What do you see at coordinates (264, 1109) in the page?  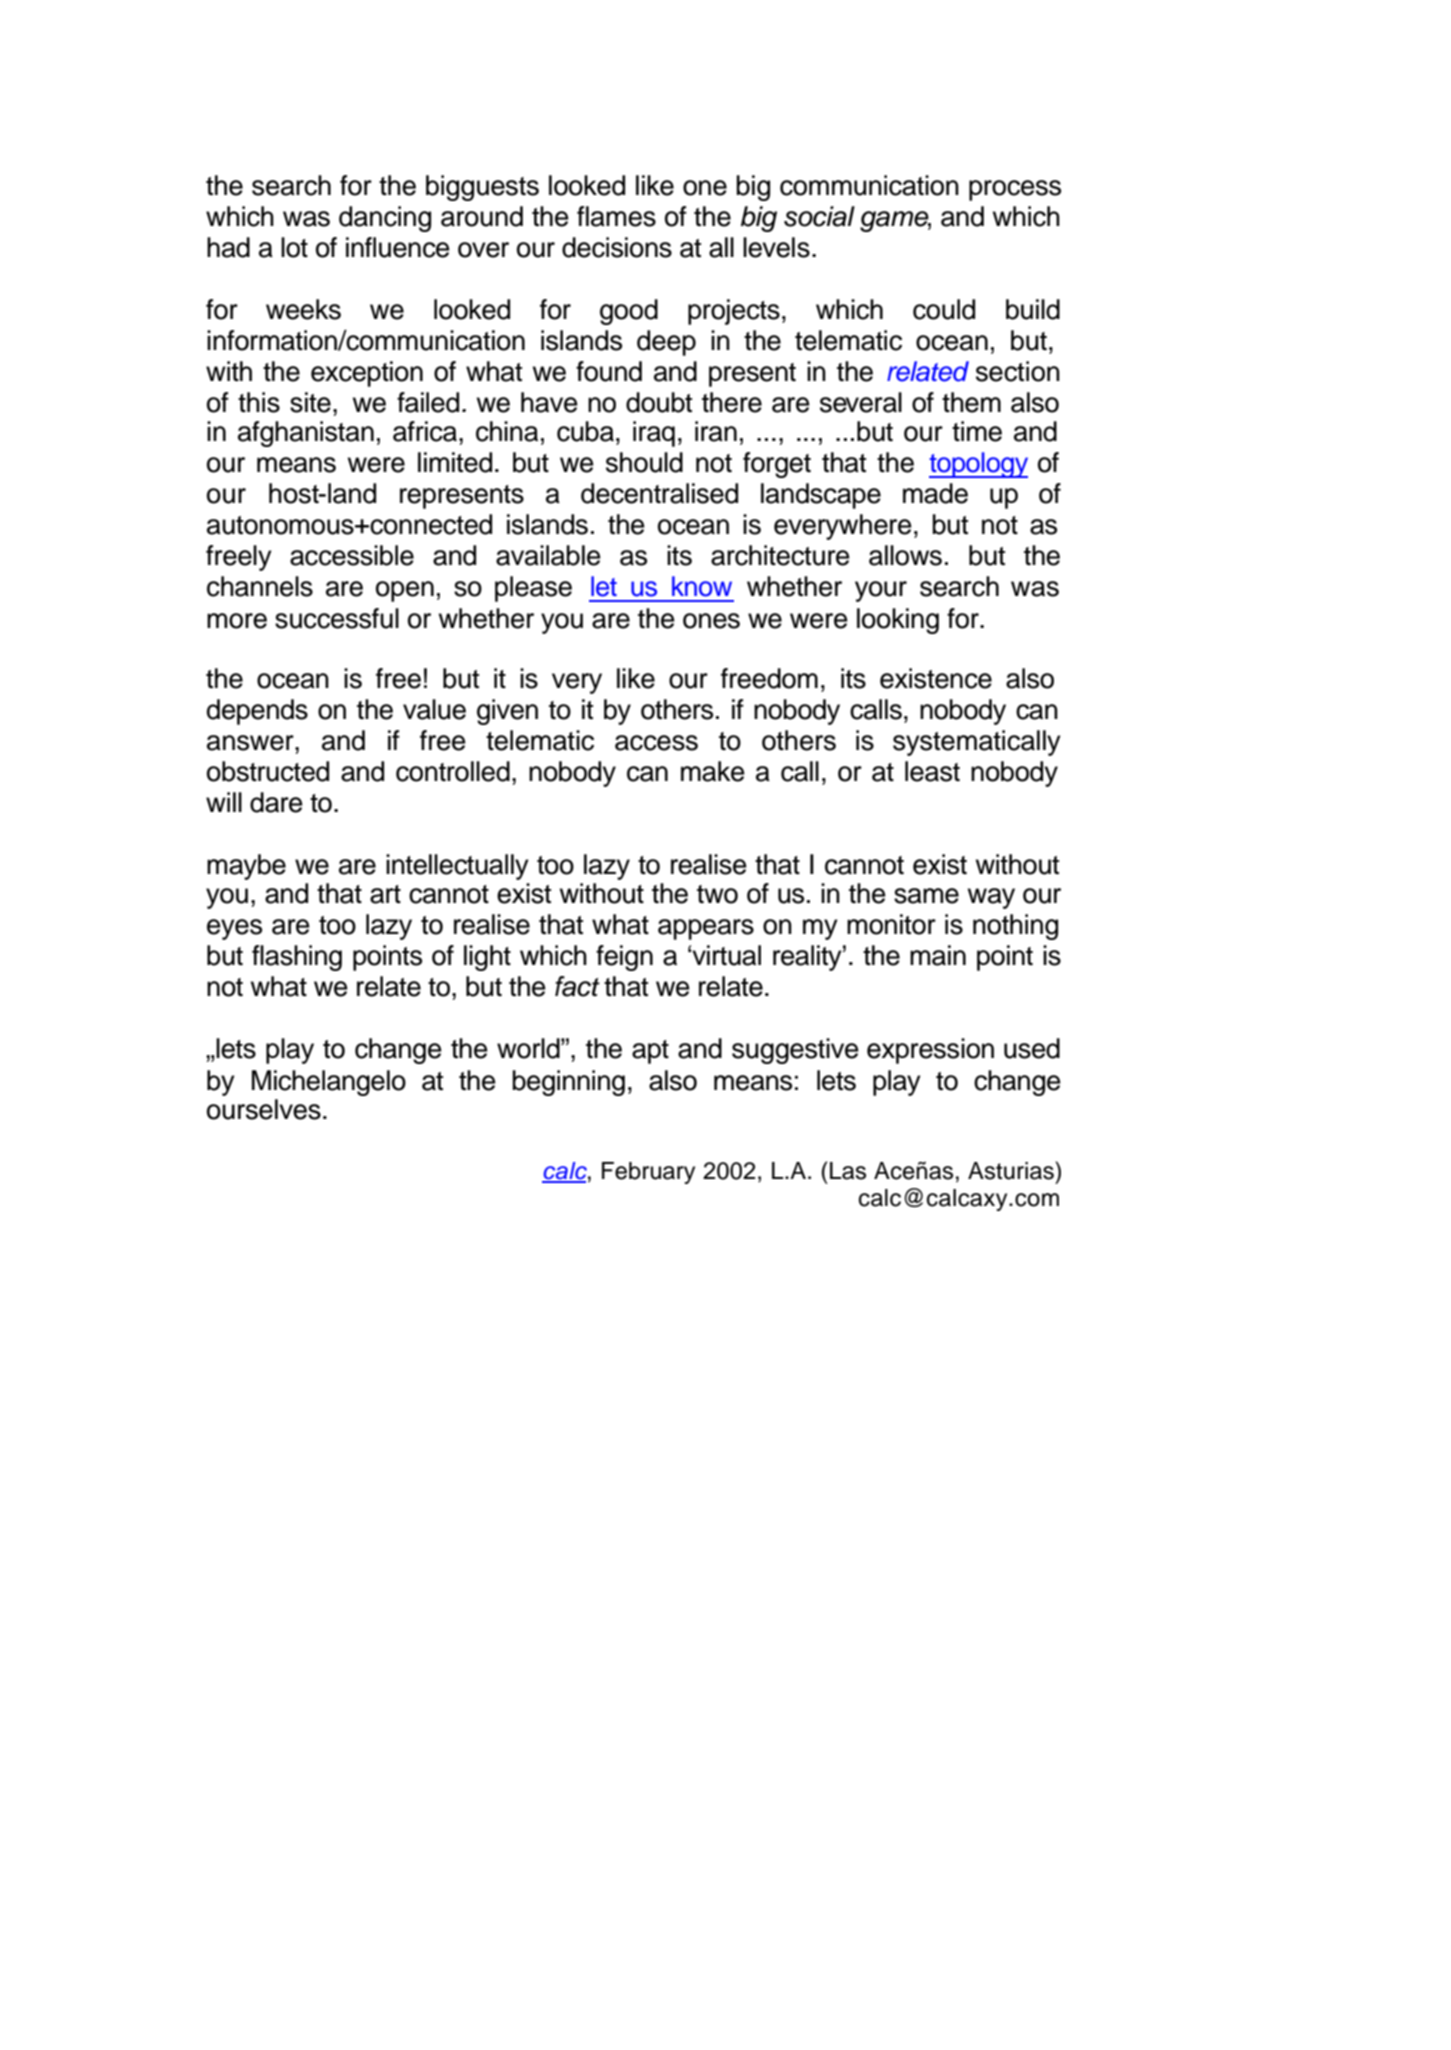 I see `ourselves` at bounding box center [264, 1109].
